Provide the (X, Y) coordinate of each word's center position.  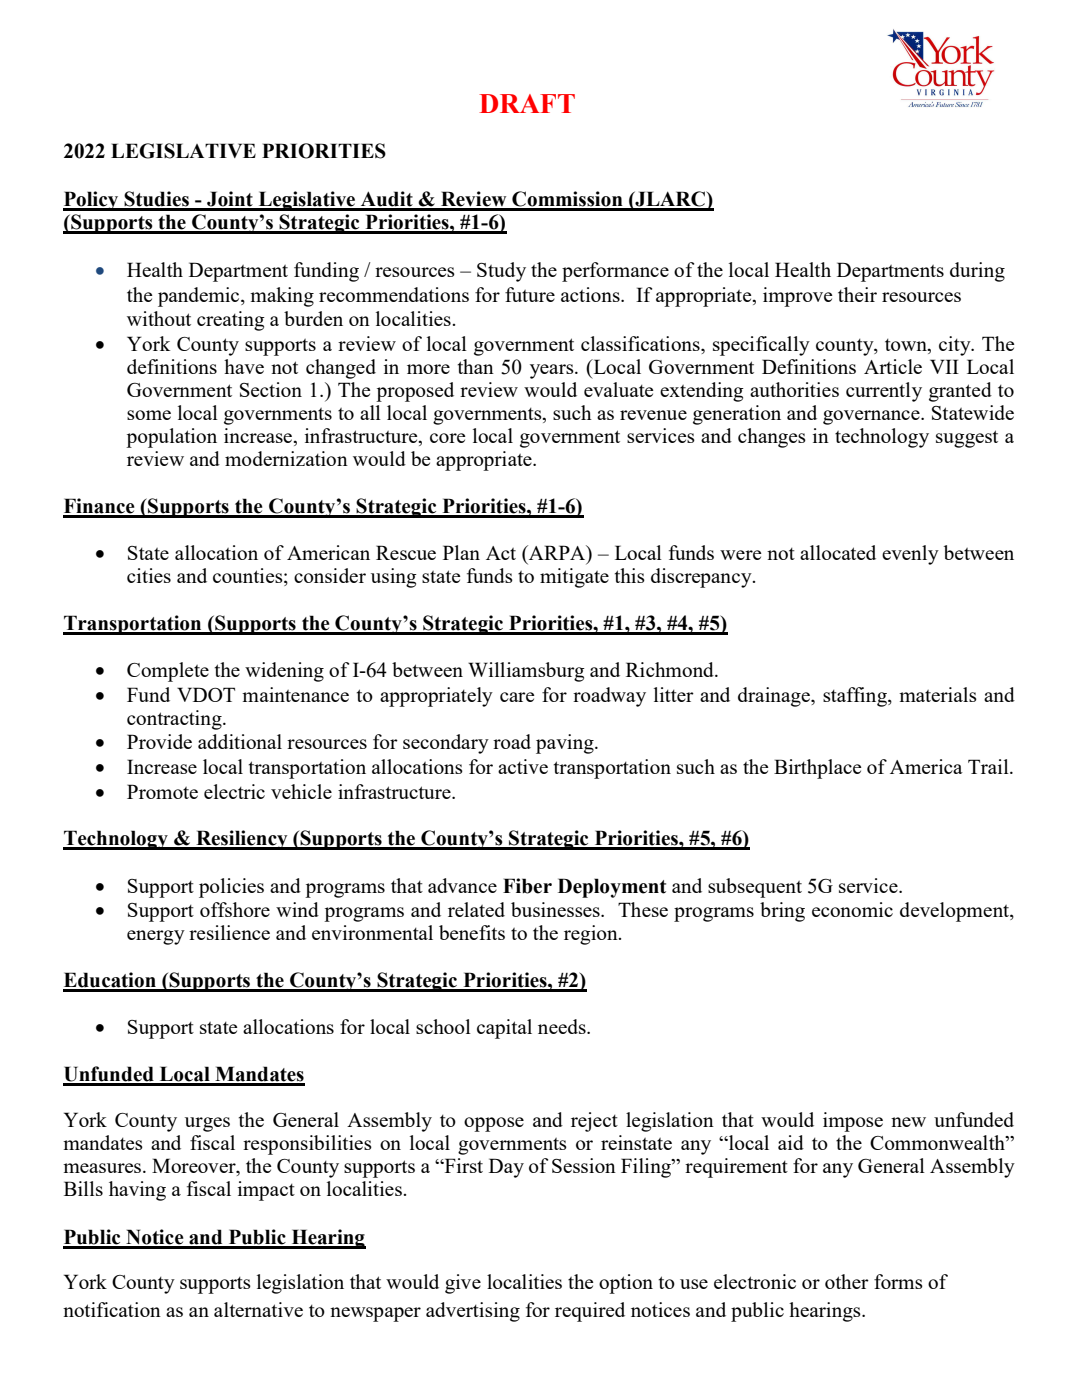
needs (563, 1026)
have (244, 366)
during (977, 272)
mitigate (574, 578)
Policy (92, 201)
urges (207, 1124)
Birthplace (817, 769)
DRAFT (527, 103)
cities (149, 575)
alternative (258, 1309)
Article (893, 366)
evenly (910, 555)
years (553, 371)
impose (853, 1122)
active (523, 766)
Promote (162, 791)
